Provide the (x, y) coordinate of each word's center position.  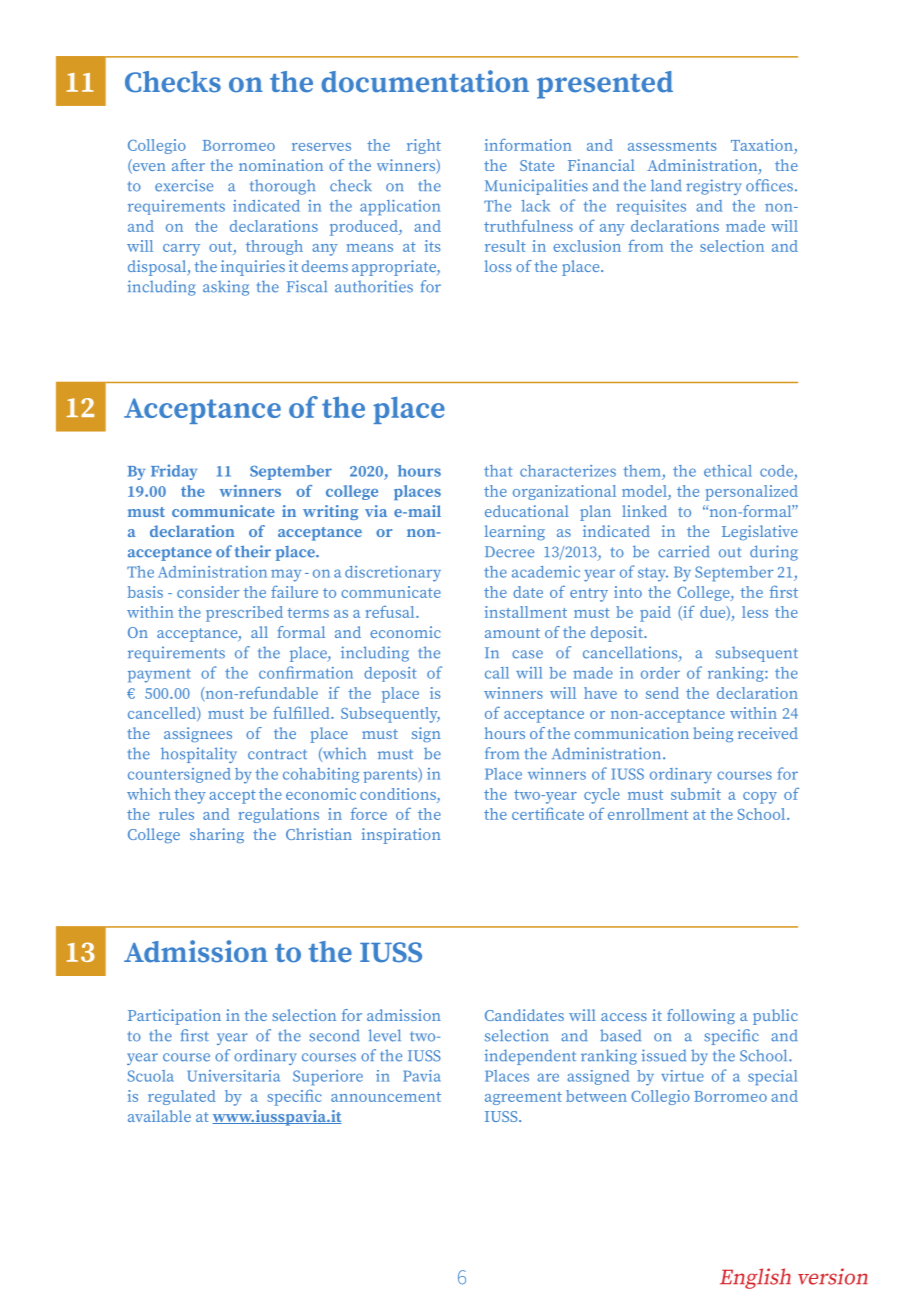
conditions (399, 794)
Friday (174, 472)
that (498, 471)
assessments (672, 146)
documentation (425, 81)
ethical (728, 471)
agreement (523, 1098)
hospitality (199, 755)
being (713, 734)
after (188, 165)
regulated (182, 1097)
